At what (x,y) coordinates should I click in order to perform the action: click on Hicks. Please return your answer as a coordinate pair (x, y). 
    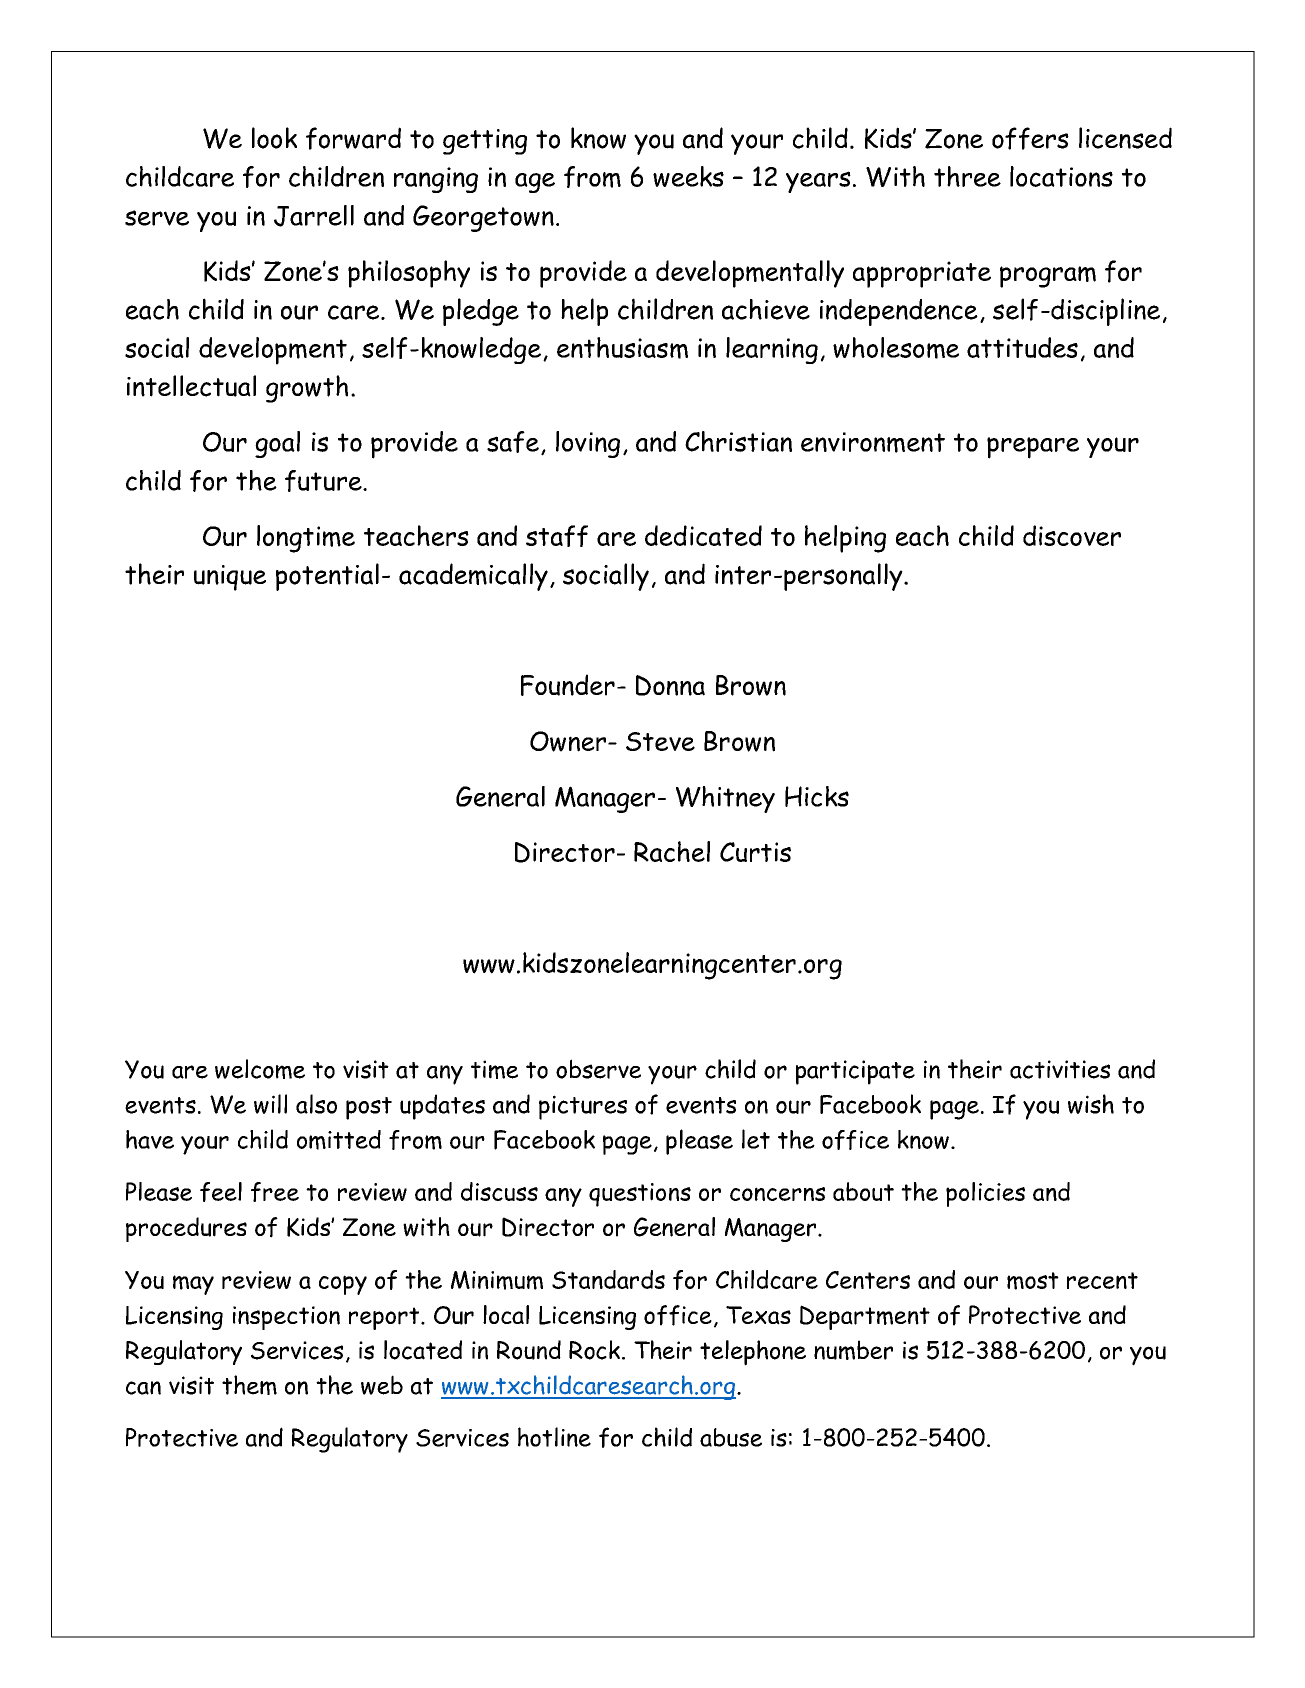
    Looking at the image, I should click on (817, 796).
